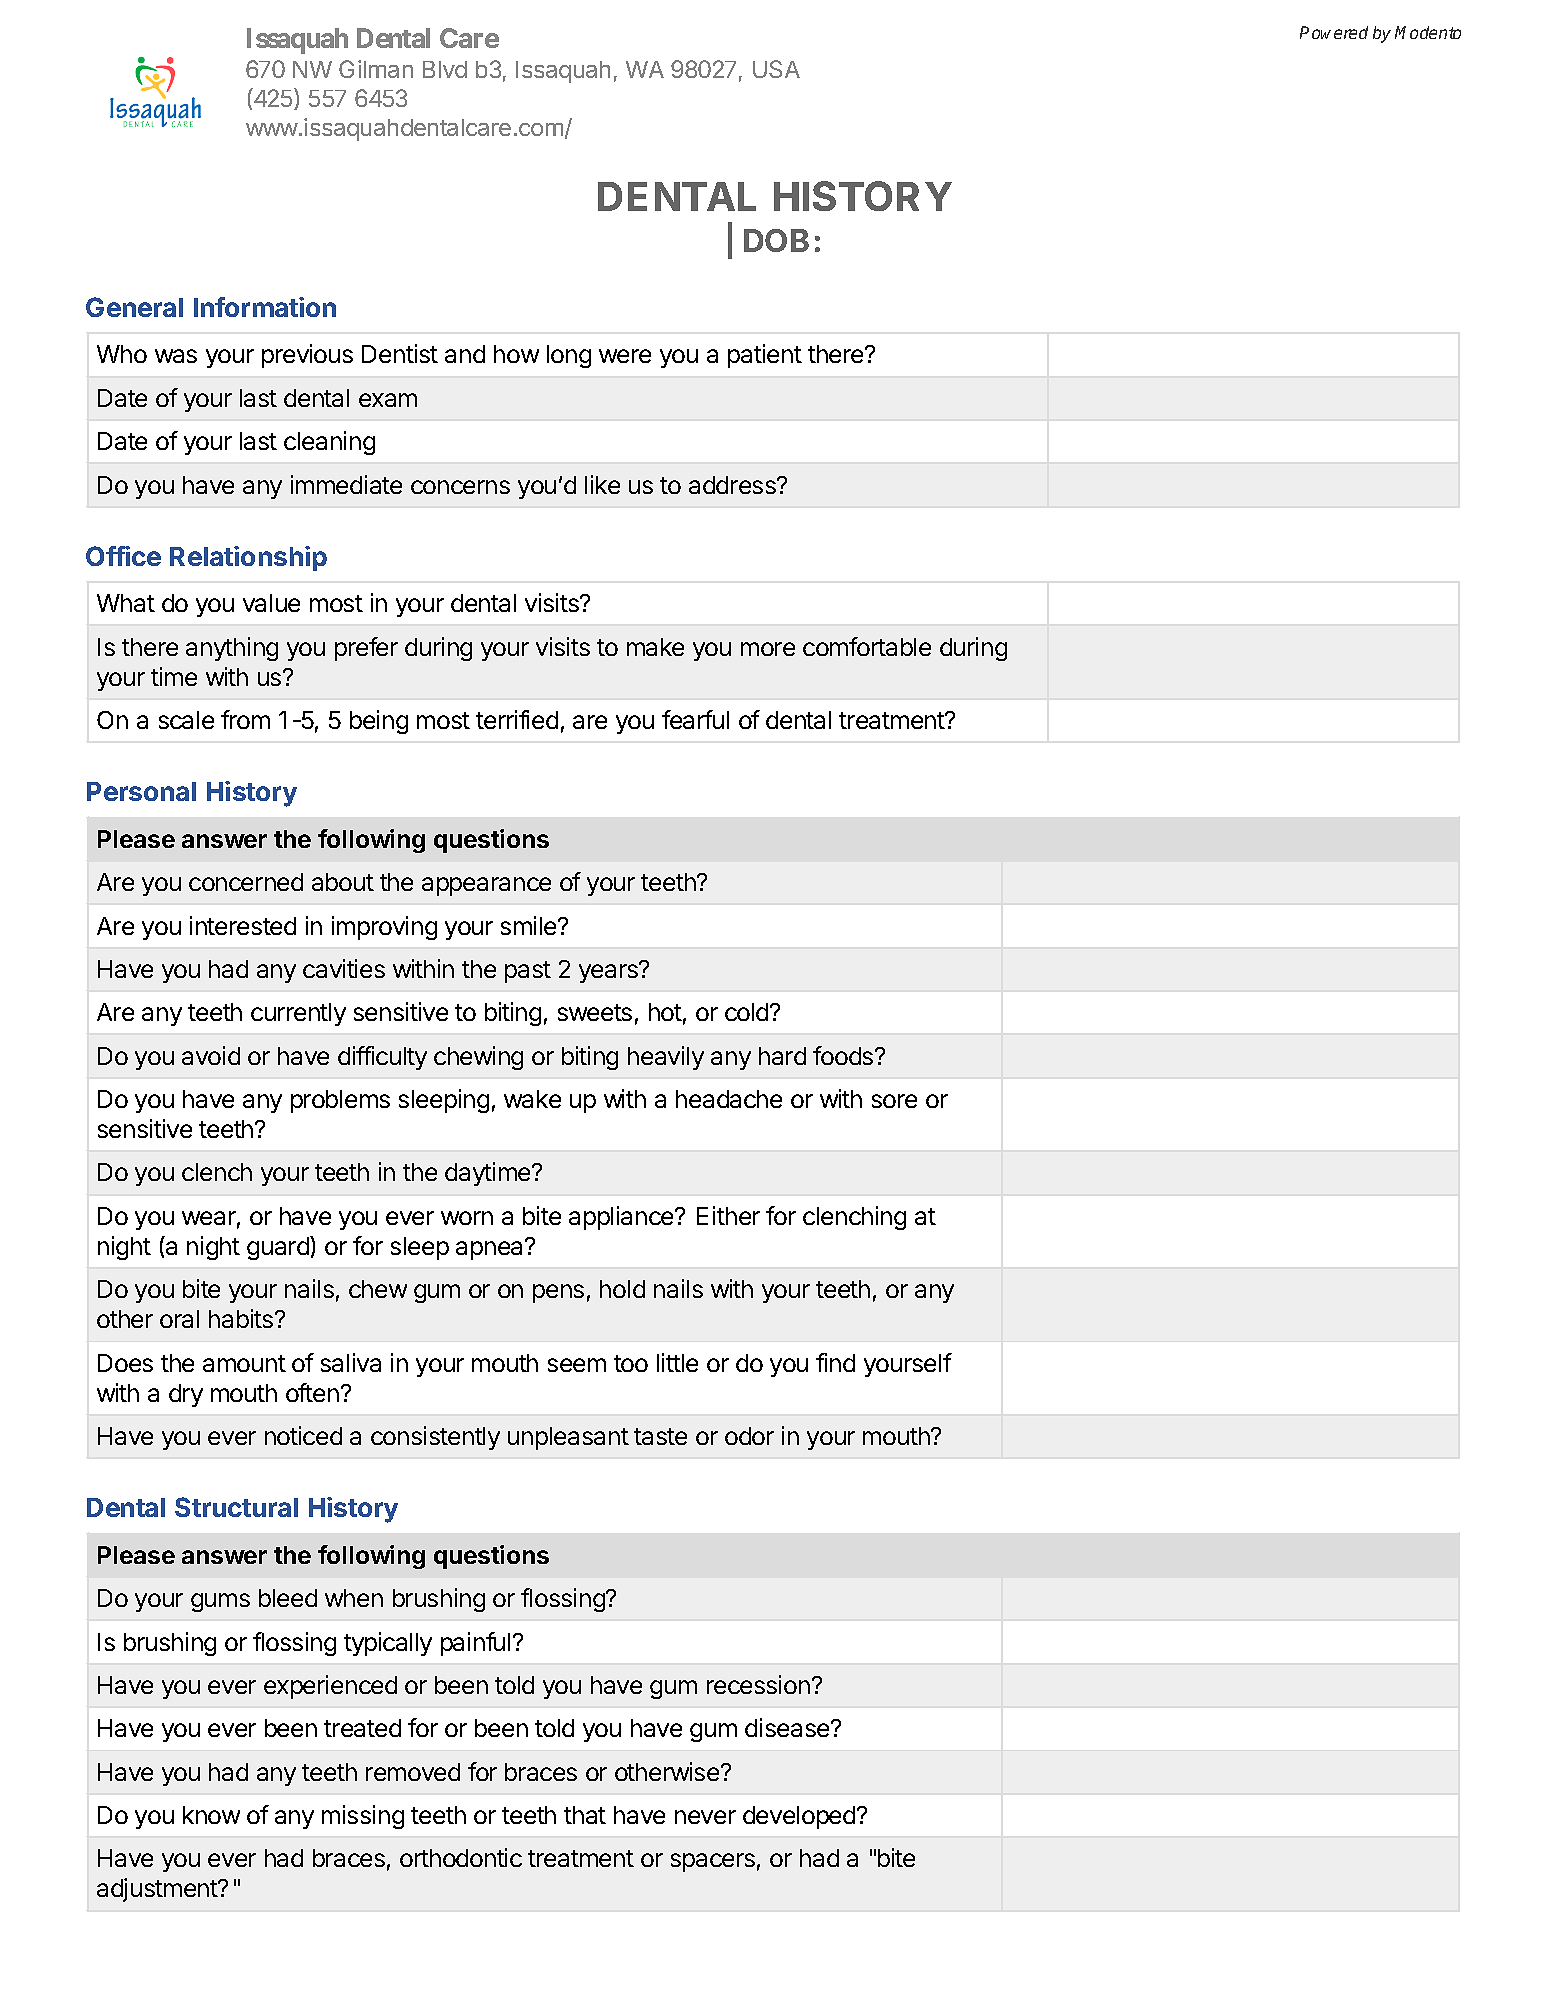 The image size is (1547, 2002). I want to click on know, so click(211, 1815).
